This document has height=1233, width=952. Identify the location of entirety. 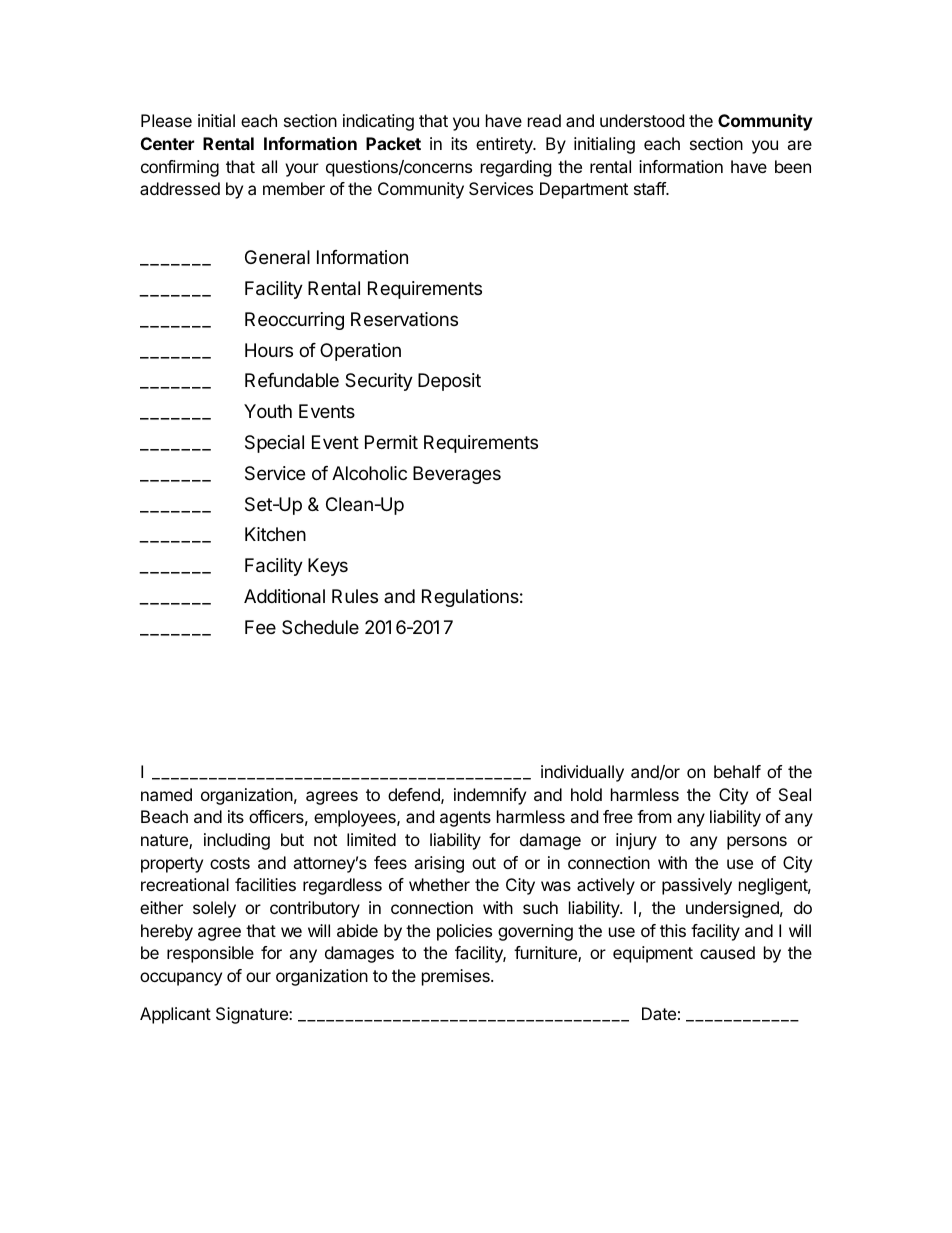
(505, 145).
